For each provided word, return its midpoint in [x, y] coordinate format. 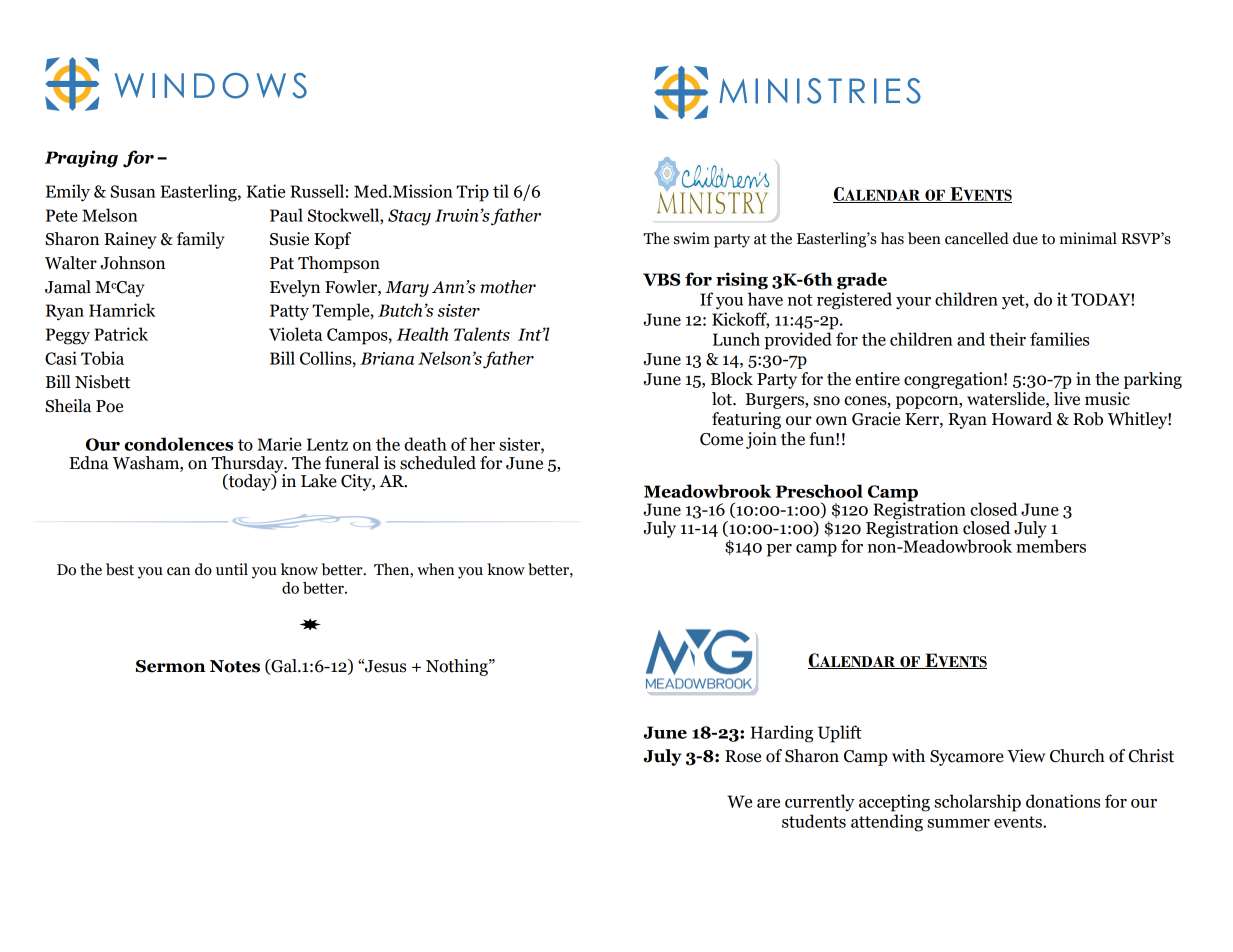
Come [721, 439]
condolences [178, 444]
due [1025, 238]
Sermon [170, 666]
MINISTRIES [820, 91]
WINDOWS [211, 86]
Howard [1022, 419]
